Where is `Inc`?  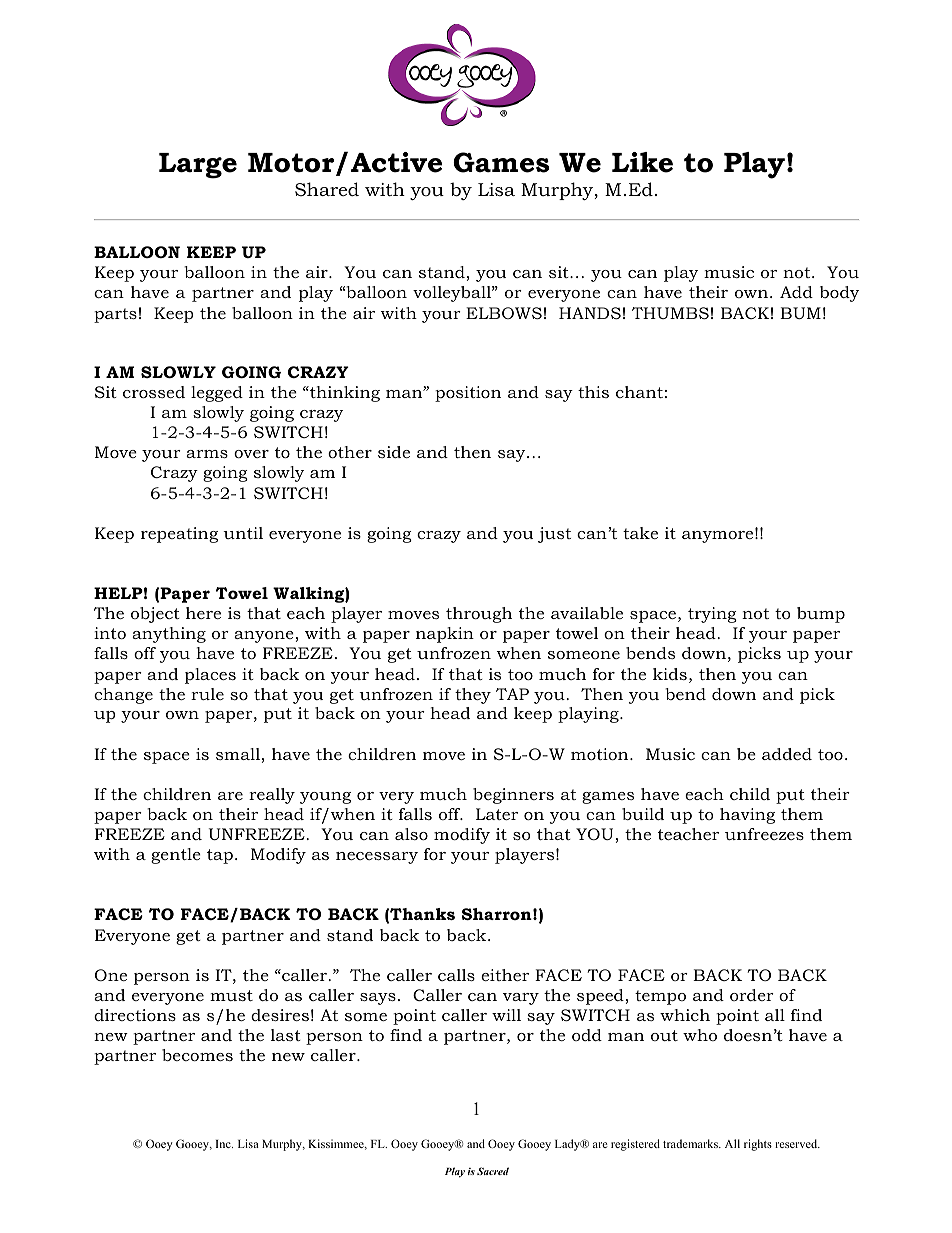
Inc is located at coordinates (224, 1144).
